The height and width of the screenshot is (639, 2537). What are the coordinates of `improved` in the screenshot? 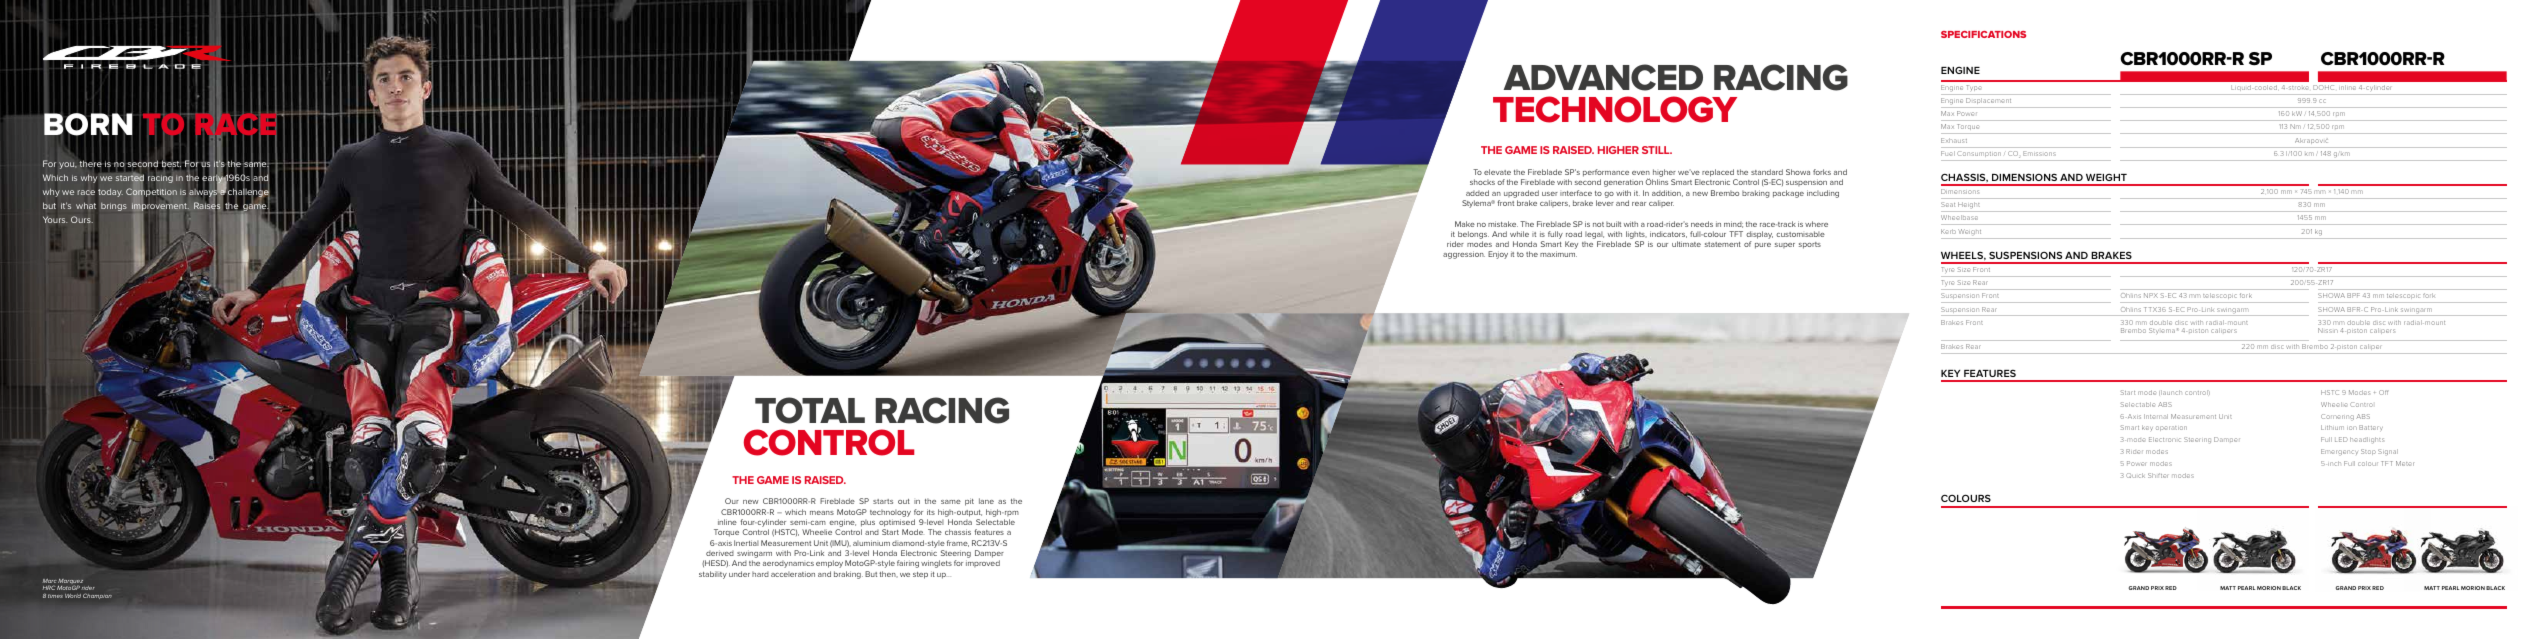 It's located at (983, 563).
